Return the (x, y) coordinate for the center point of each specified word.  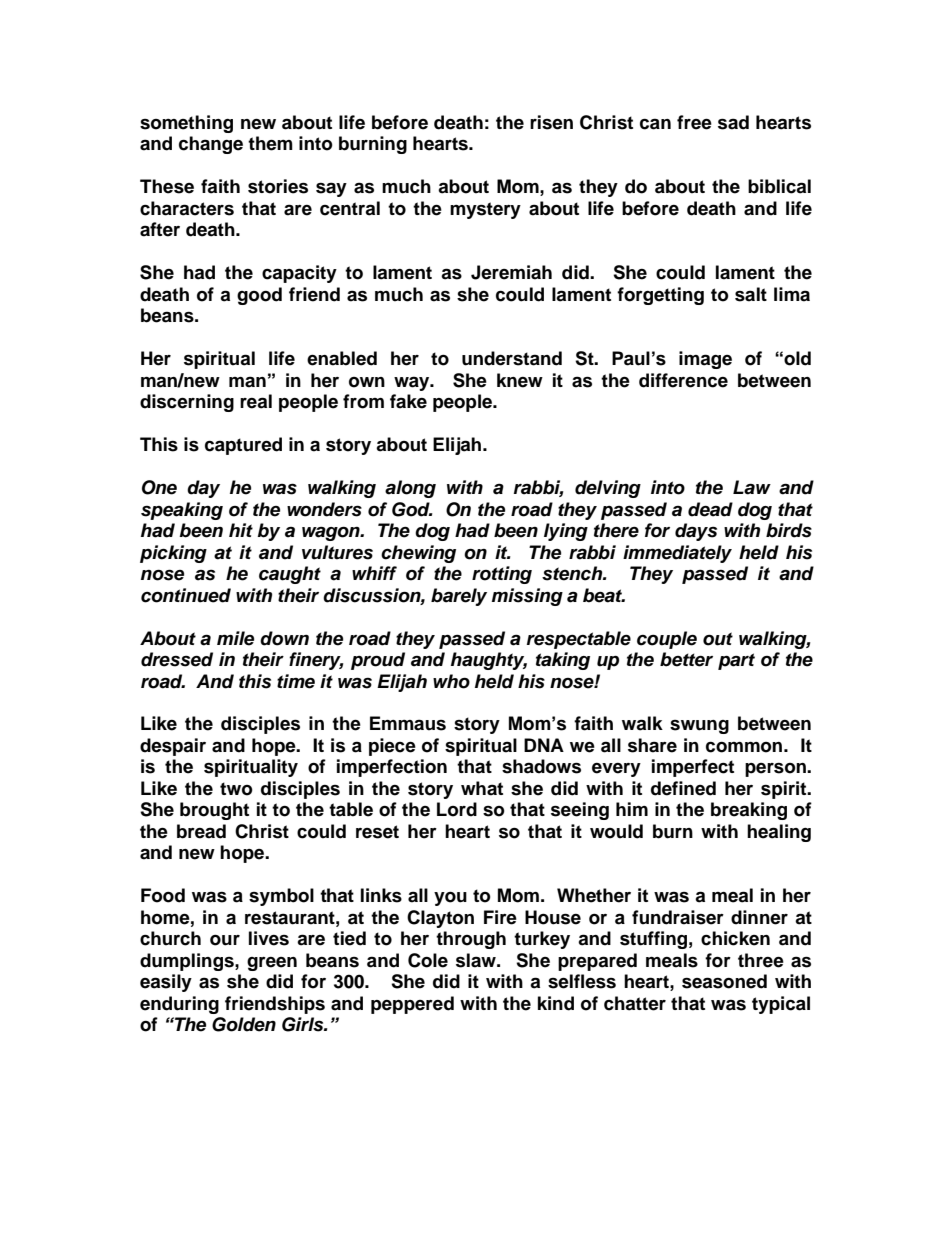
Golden (244, 1024)
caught (290, 575)
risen (551, 122)
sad (733, 122)
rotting (502, 575)
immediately (677, 554)
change (211, 145)
